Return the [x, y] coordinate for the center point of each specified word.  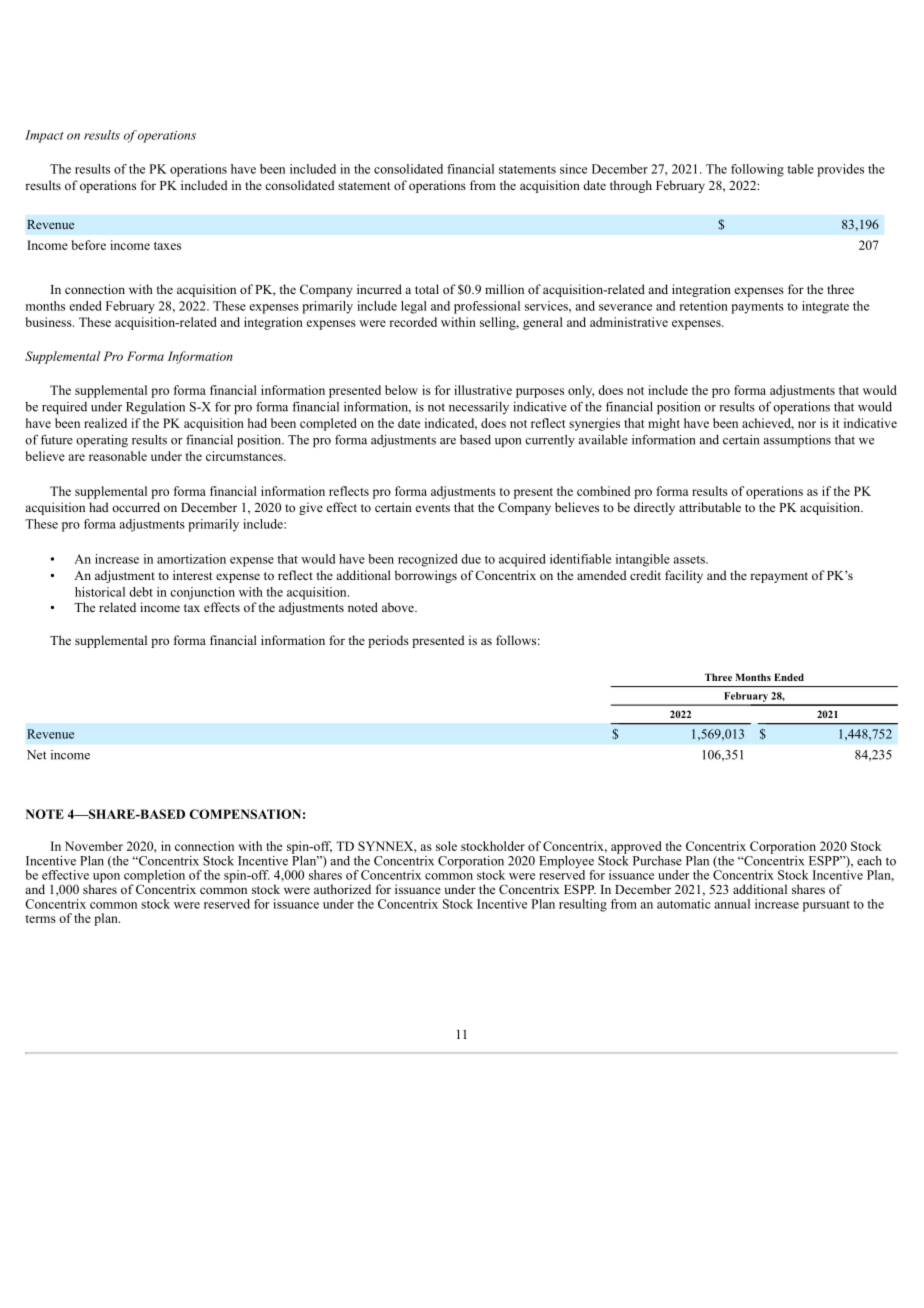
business [50, 322]
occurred [136, 507]
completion [156, 877]
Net [37, 755]
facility [684, 576]
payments [757, 308]
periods [388, 641]
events [433, 508]
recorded [413, 322]
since [573, 169]
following [757, 170]
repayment [779, 577]
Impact [44, 136]
